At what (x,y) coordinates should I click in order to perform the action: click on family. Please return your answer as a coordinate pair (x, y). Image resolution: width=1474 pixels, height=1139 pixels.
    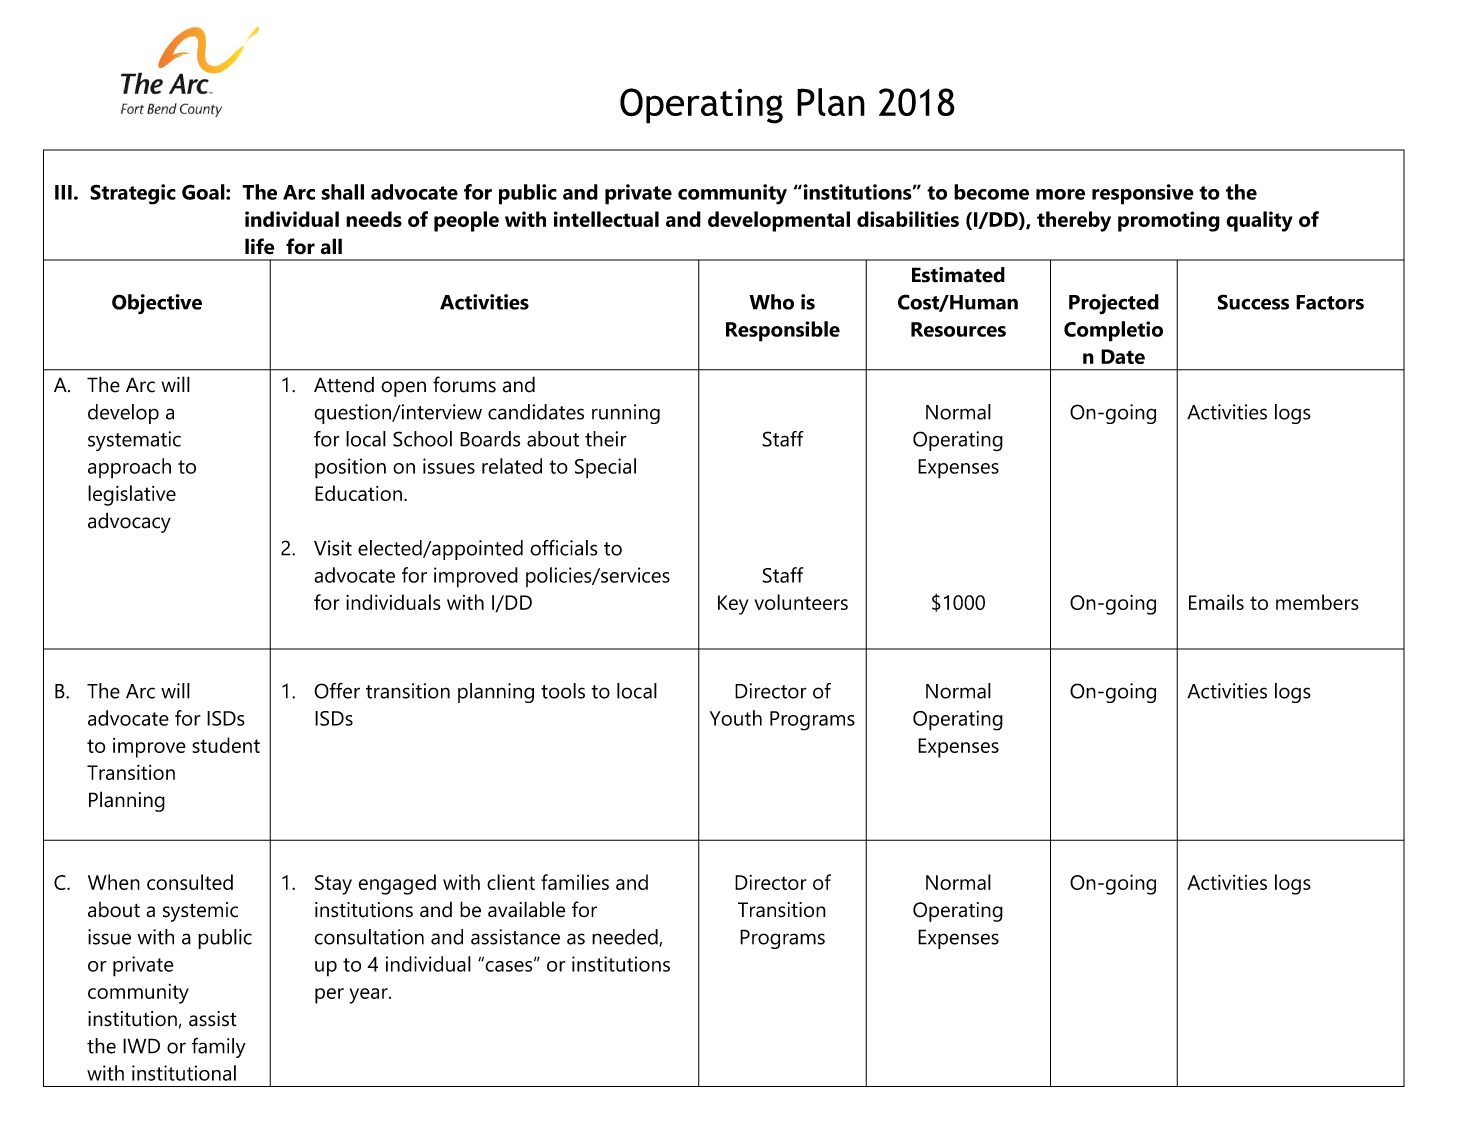
    Looking at the image, I should click on (219, 1047).
